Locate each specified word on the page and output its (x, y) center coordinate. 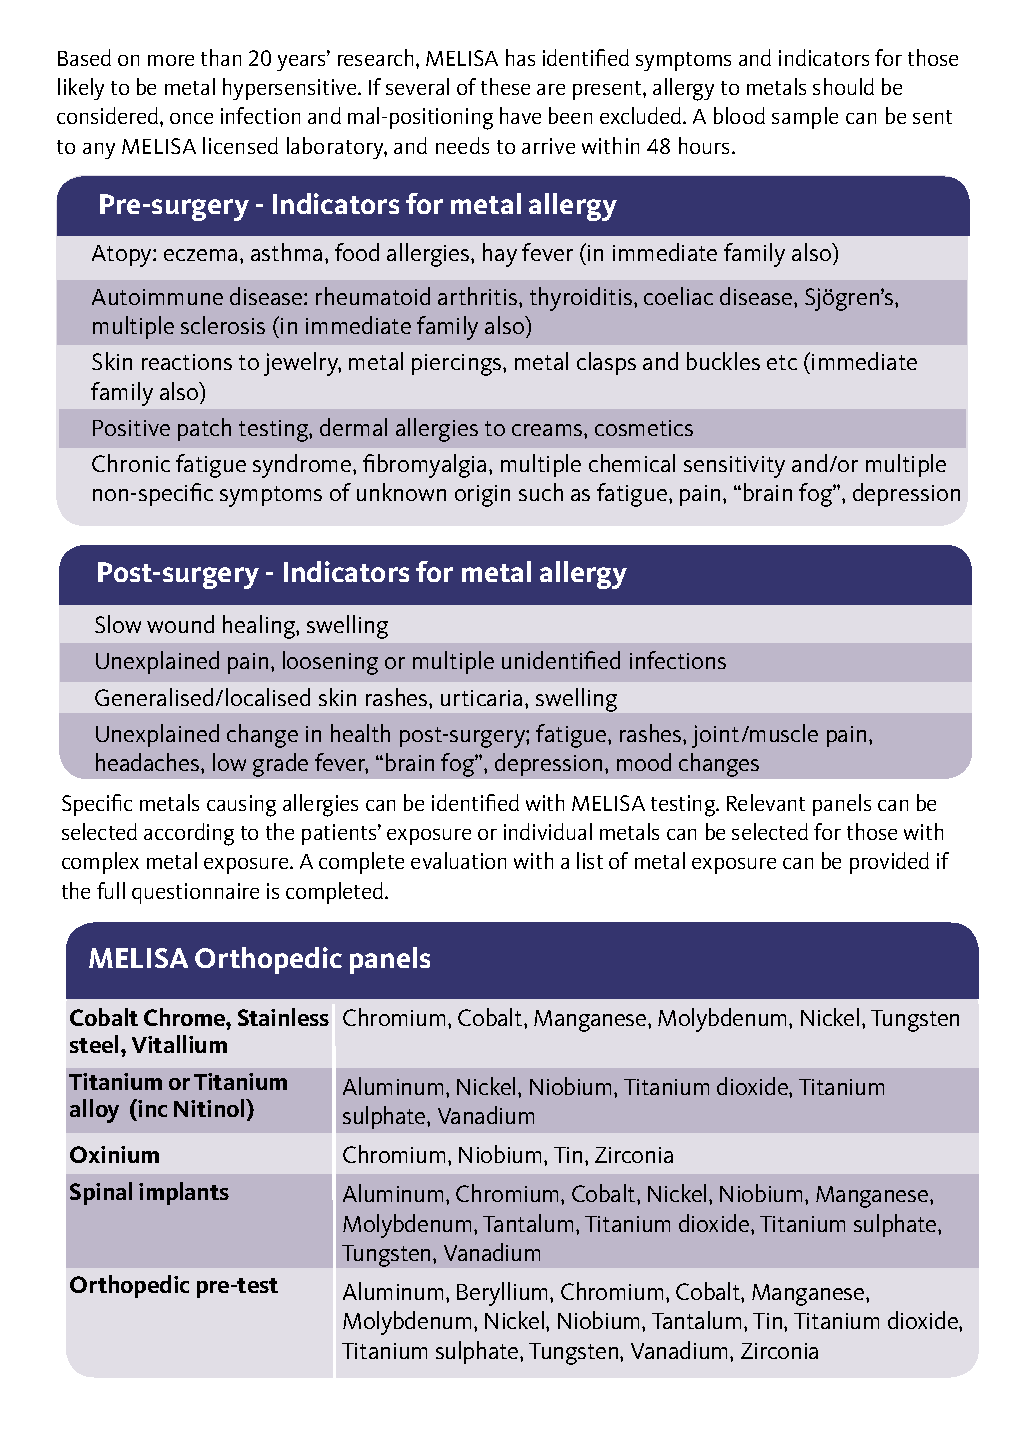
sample (805, 118)
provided (889, 863)
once (191, 118)
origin (482, 496)
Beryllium (504, 1294)
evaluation (458, 860)
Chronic (131, 463)
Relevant (766, 802)
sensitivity (734, 467)
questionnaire (195, 893)
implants (184, 1193)
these (505, 86)
